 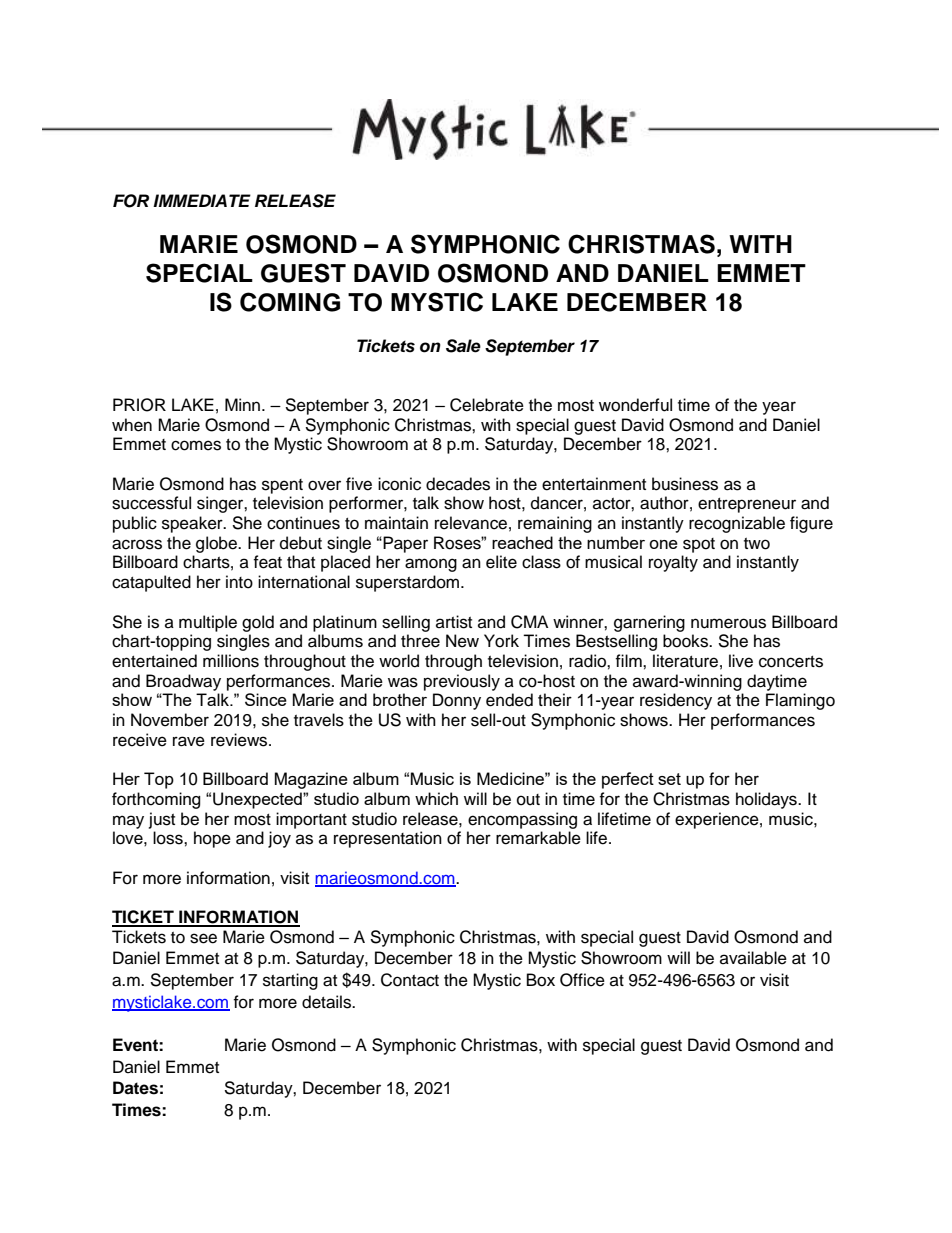 What do you see at coordinates (737, 524) in the page?
I see `recognizable` at bounding box center [737, 524].
